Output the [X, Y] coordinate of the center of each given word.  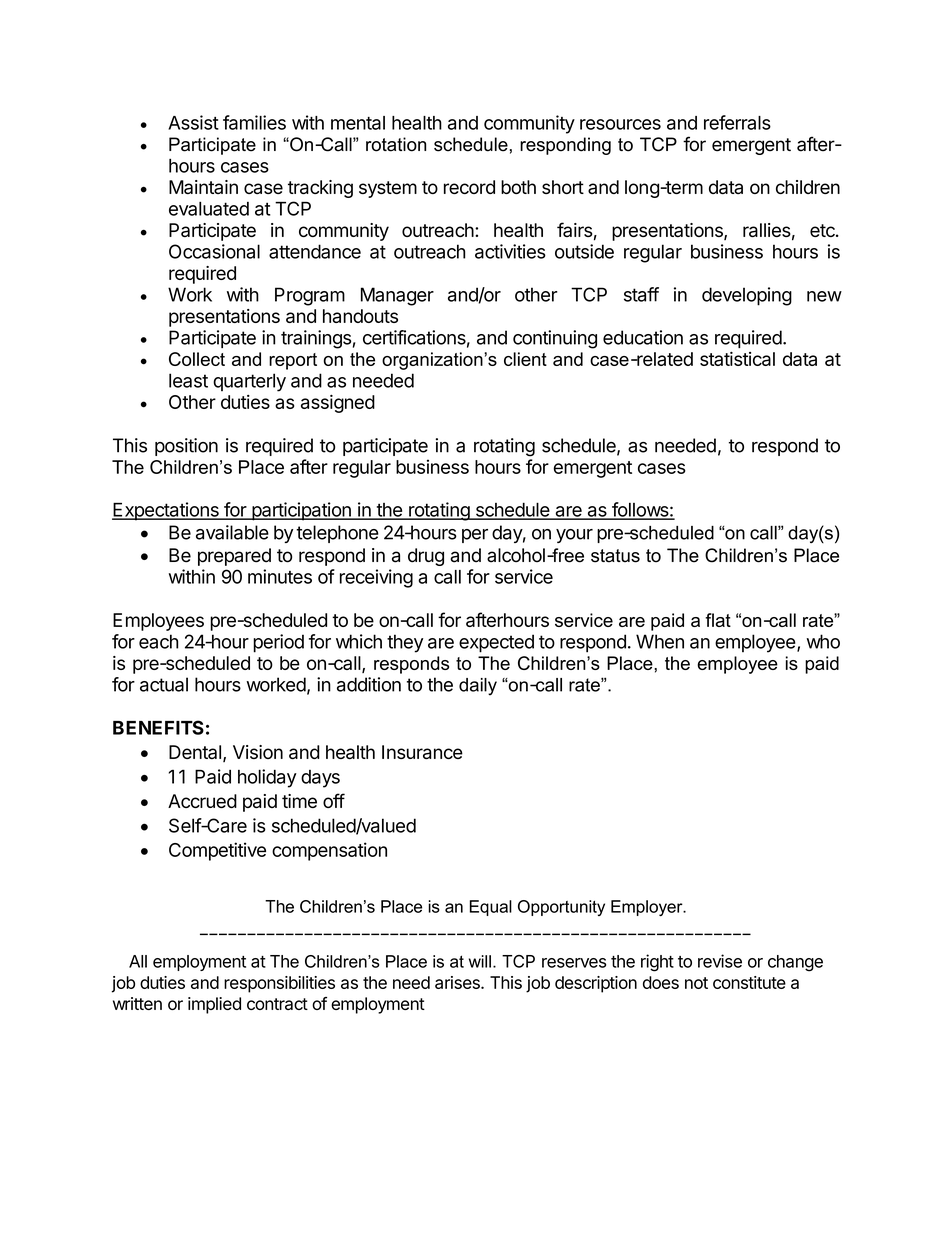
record [469, 187]
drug [426, 557]
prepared [234, 557]
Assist [193, 122]
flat [718, 620]
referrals [737, 122]
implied [214, 1005]
